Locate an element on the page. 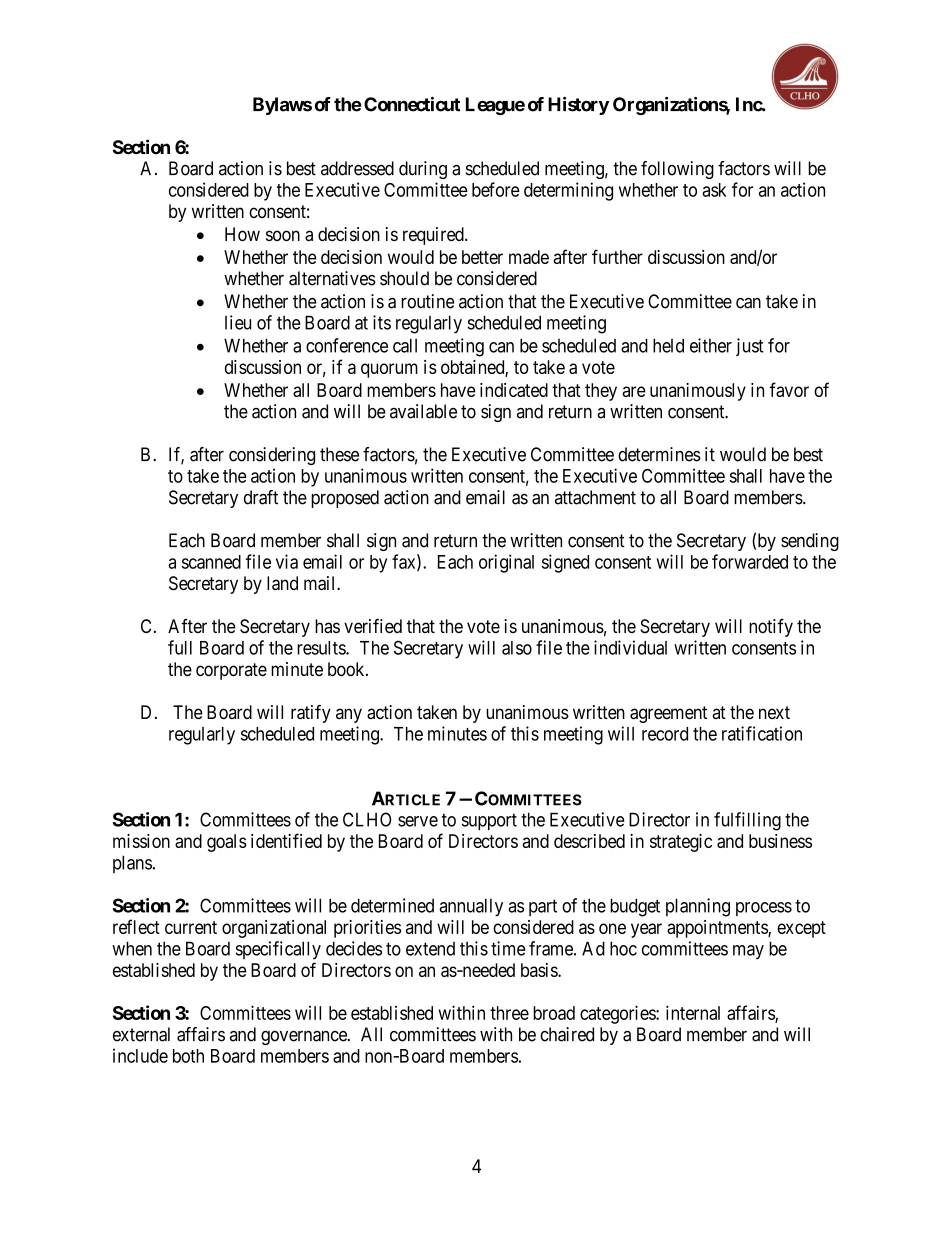  determines is located at coordinates (659, 454).
